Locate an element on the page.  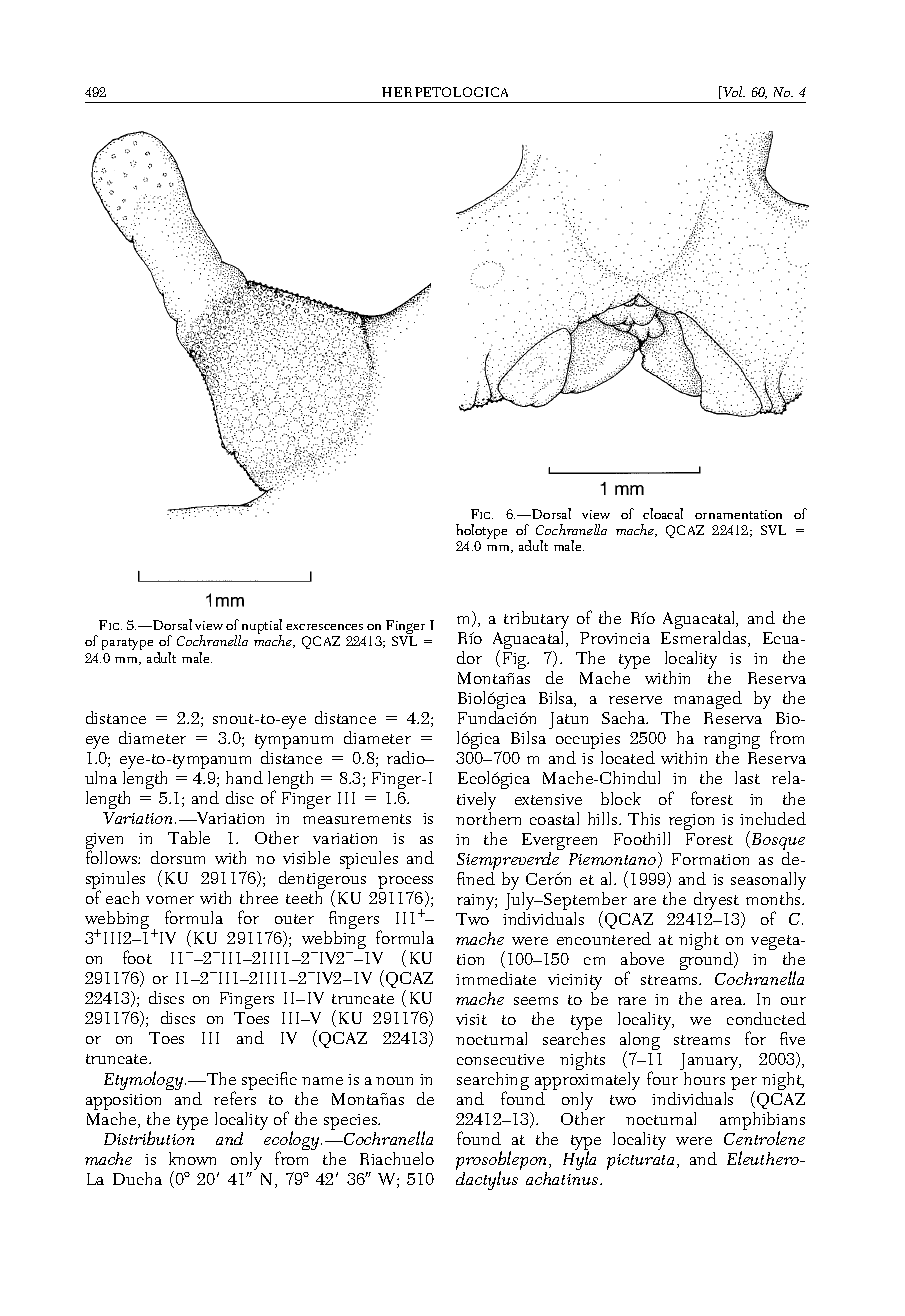
Provincia is located at coordinates (615, 638).
